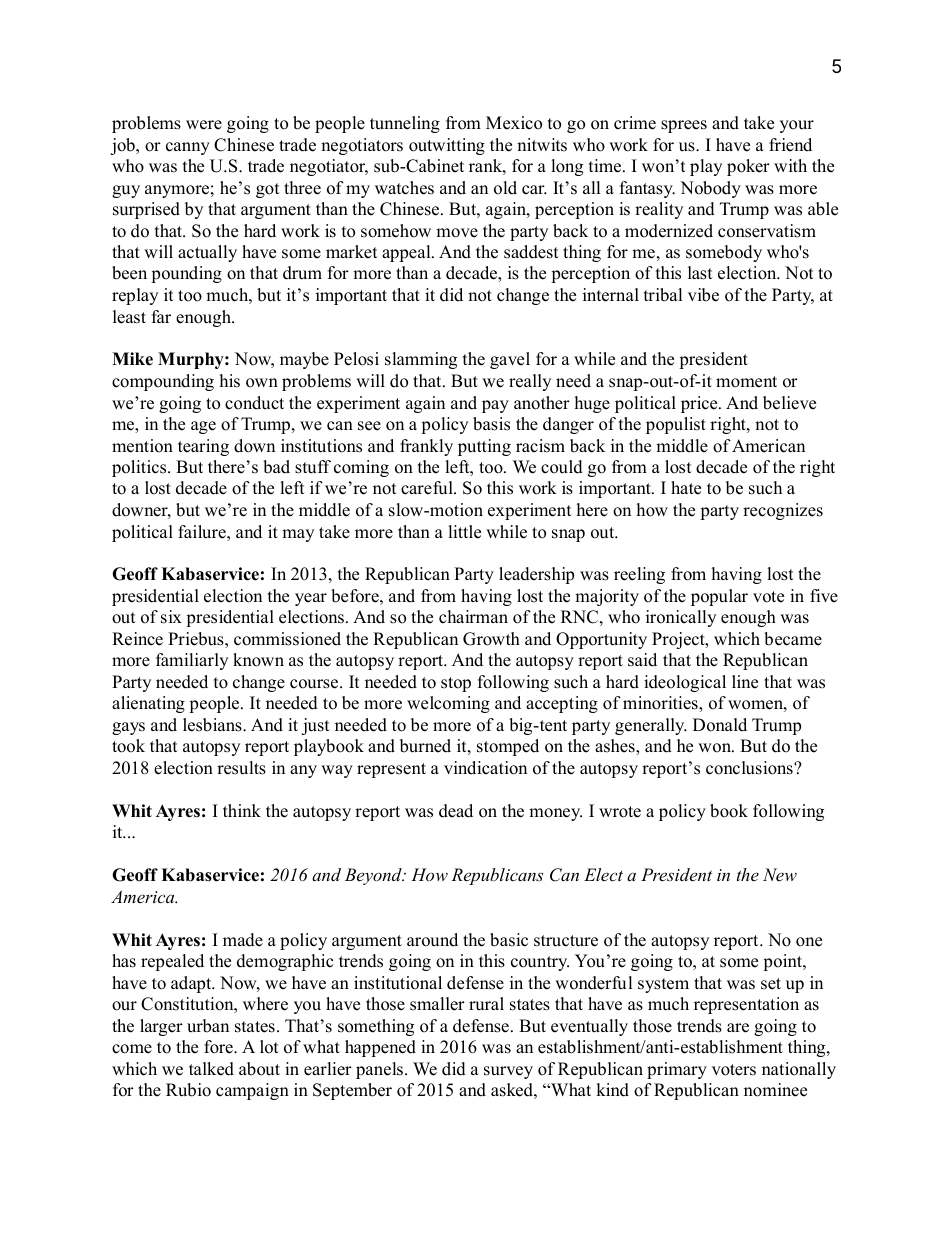 The image size is (952, 1233). What do you see at coordinates (473, 617) in the screenshot?
I see `chairman` at bounding box center [473, 617].
